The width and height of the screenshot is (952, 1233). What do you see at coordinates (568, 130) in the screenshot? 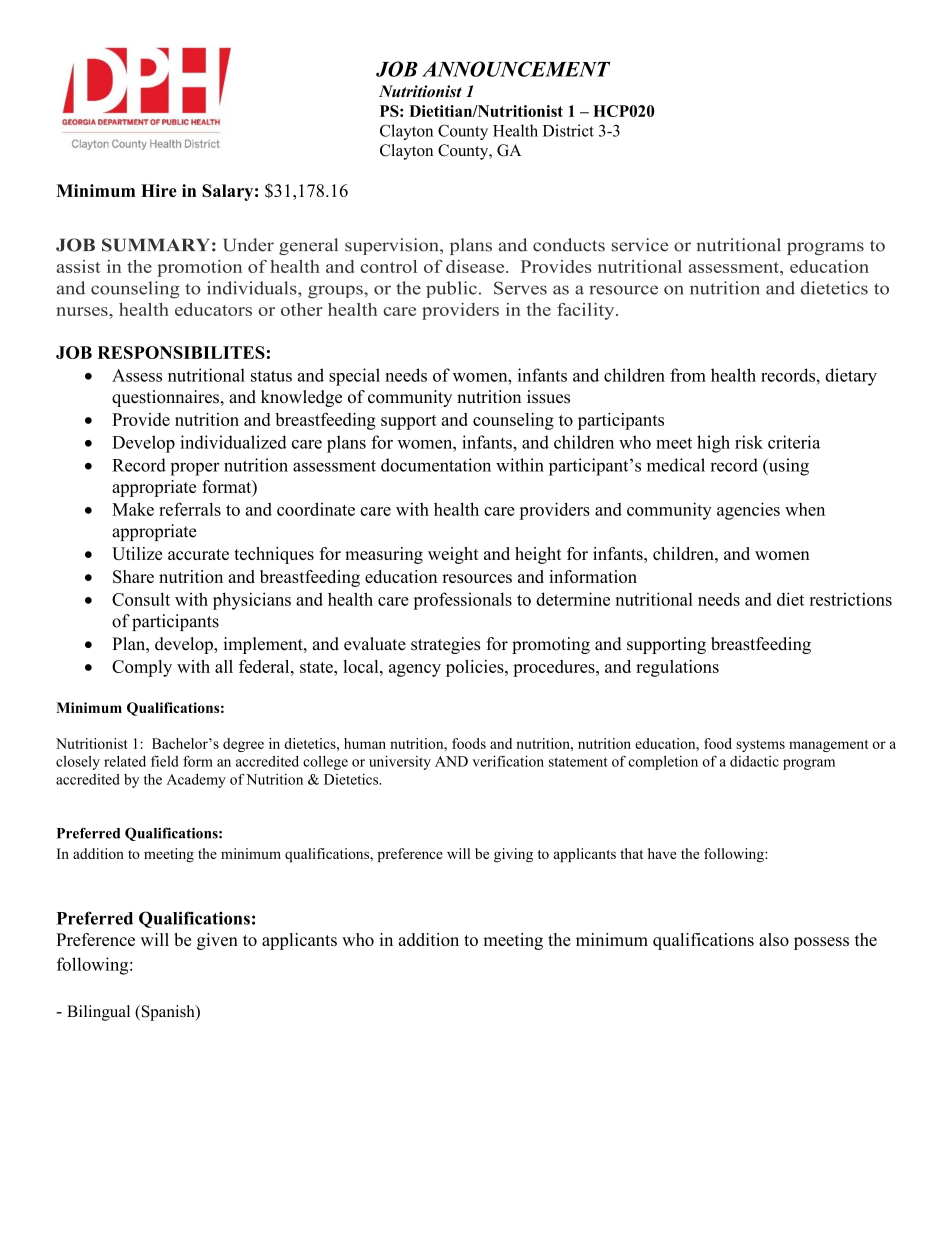
I see `District` at bounding box center [568, 130].
